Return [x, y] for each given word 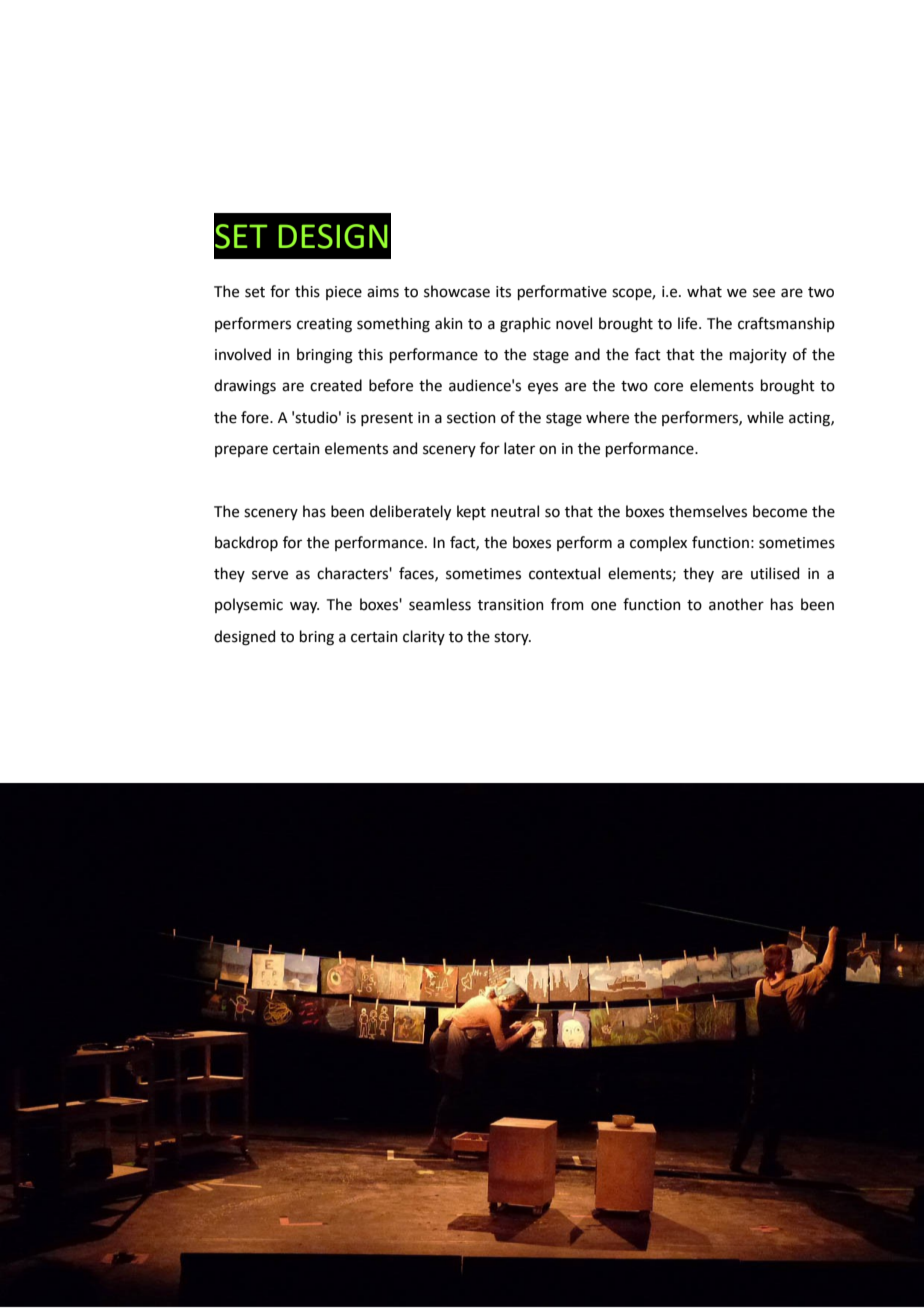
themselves [708, 511]
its [503, 292]
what [704, 291]
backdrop [246, 543]
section [471, 418]
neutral [515, 511]
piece [344, 293]
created [336, 385]
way [304, 607]
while [765, 417]
